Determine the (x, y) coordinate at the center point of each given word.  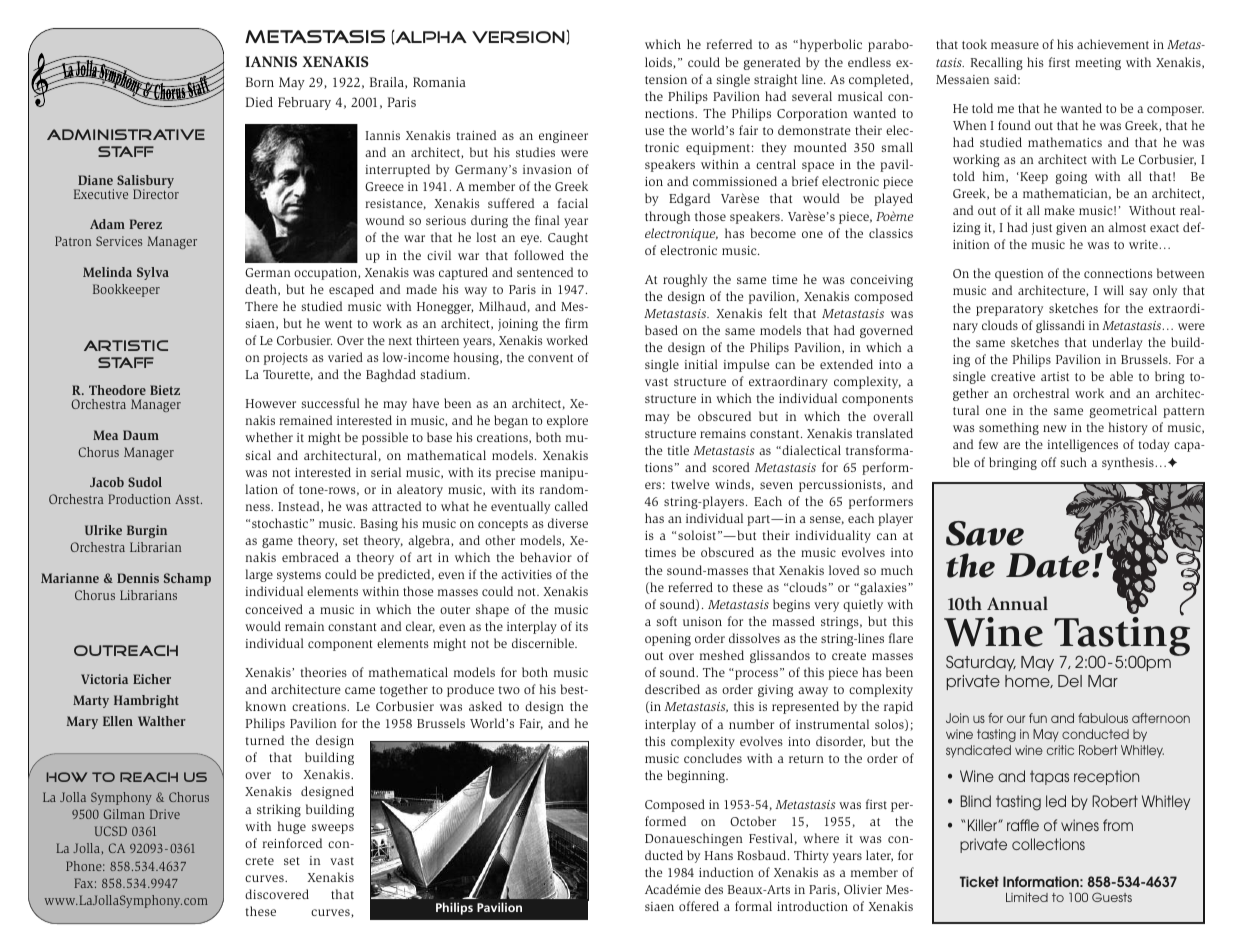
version (518, 37)
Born (260, 82)
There (261, 306)
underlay (1117, 343)
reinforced (292, 843)
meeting (1098, 64)
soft (667, 621)
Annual (1017, 603)
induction (726, 872)
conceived (274, 609)
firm (576, 323)
